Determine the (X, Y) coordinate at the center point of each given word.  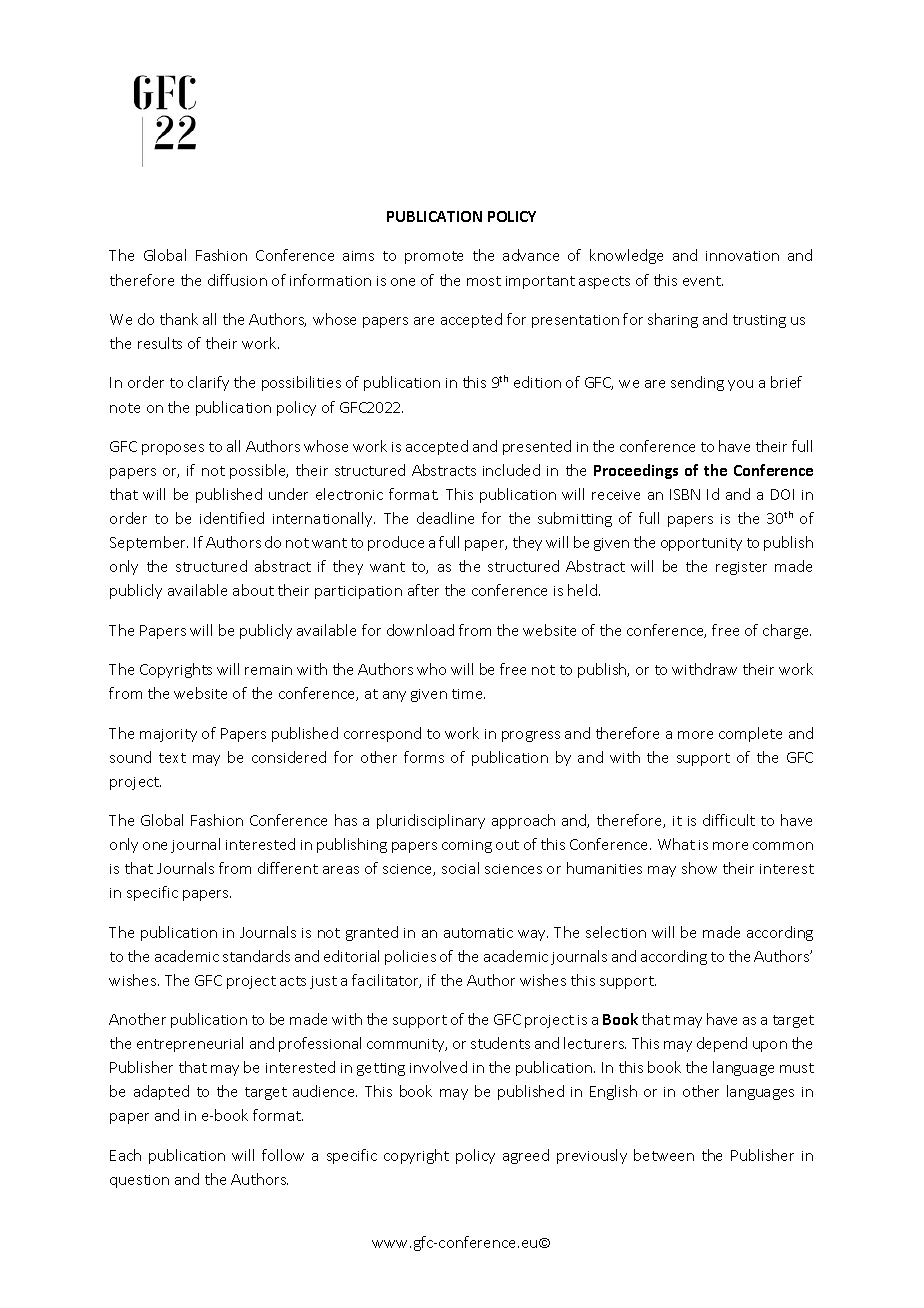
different (288, 868)
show (699, 868)
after (423, 590)
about (253, 590)
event (703, 281)
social (460, 868)
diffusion (237, 280)
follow (283, 1155)
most (484, 281)
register (741, 568)
